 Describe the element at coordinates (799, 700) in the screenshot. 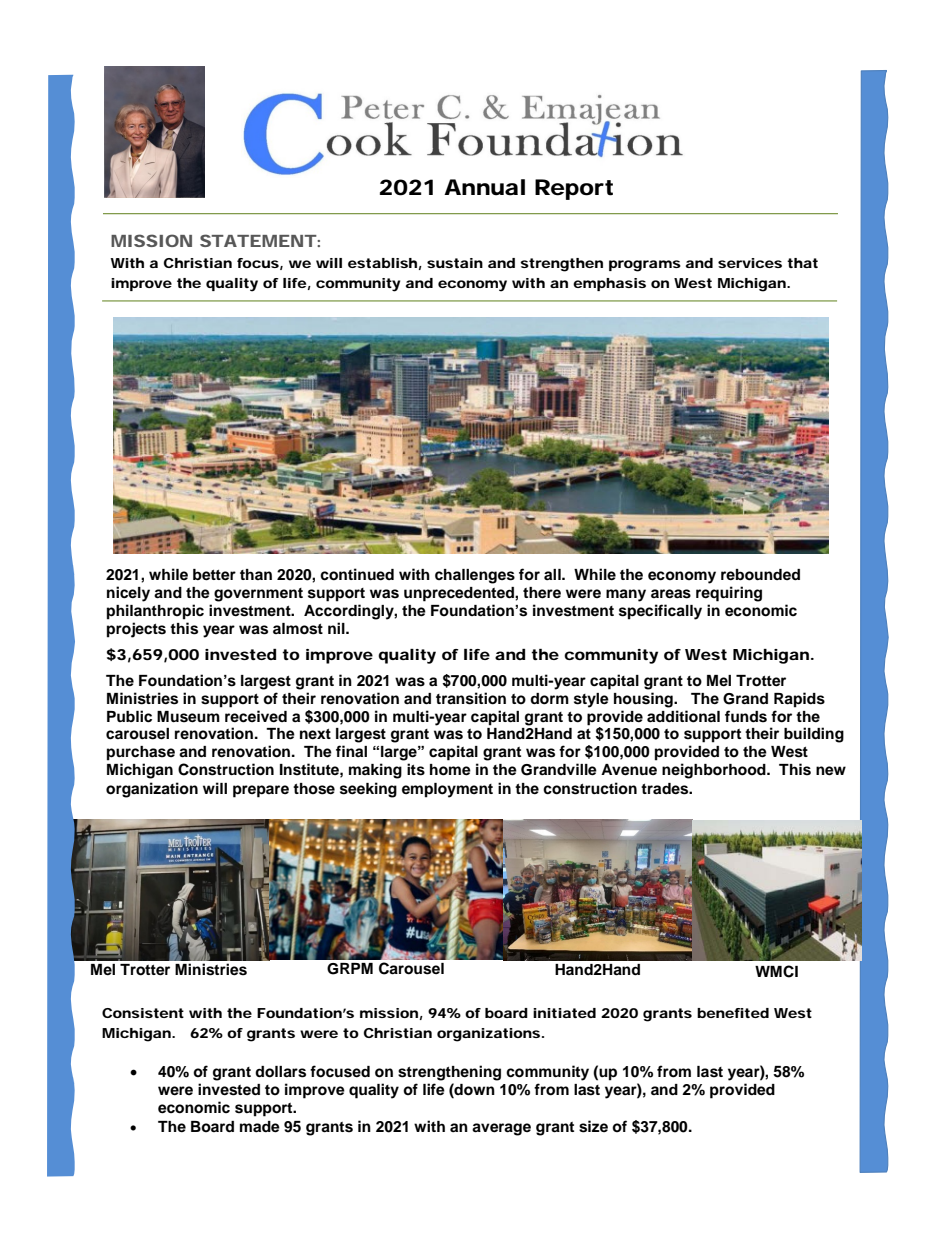

I see `Rapids` at that location.
